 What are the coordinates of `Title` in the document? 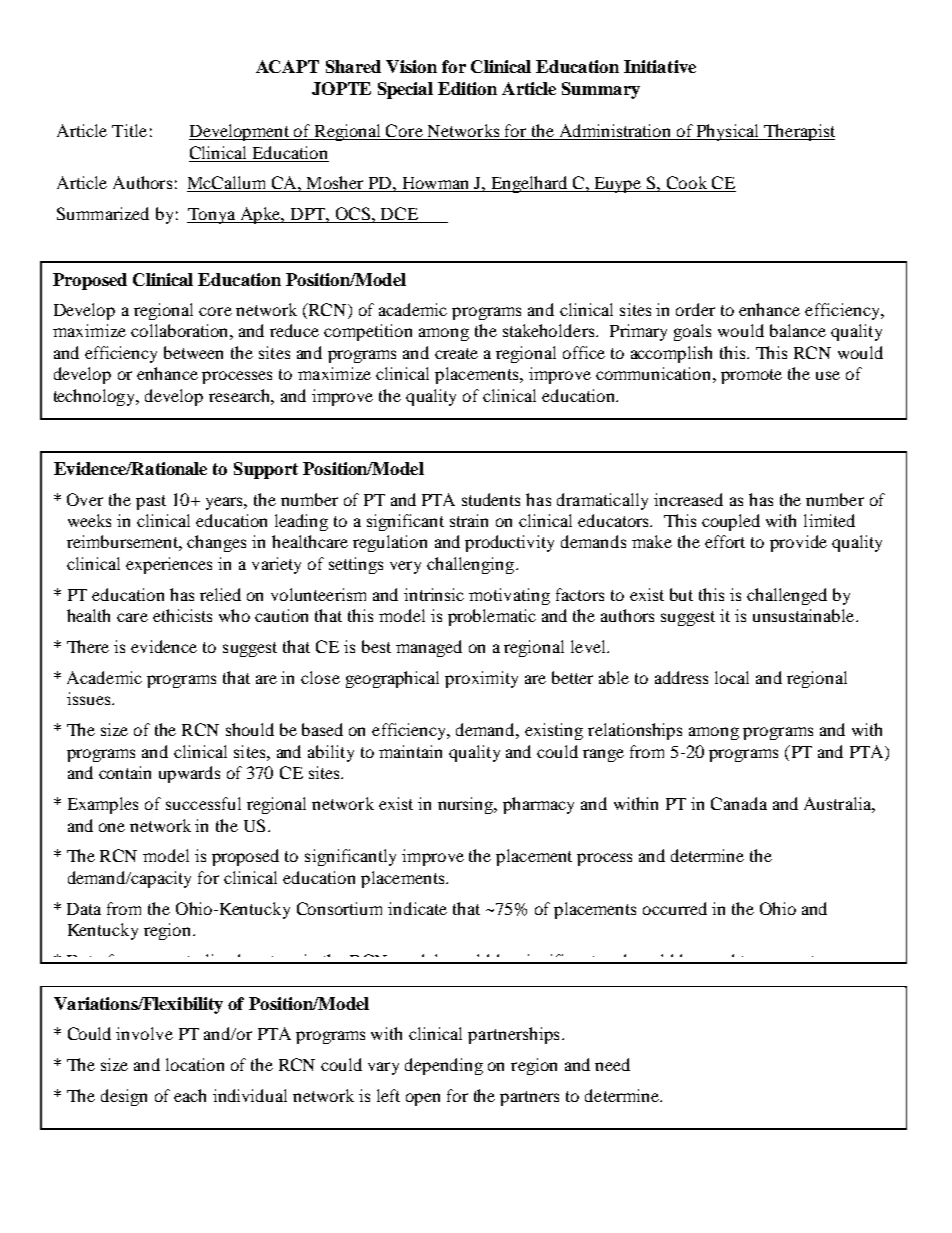 It's located at (129, 130).
